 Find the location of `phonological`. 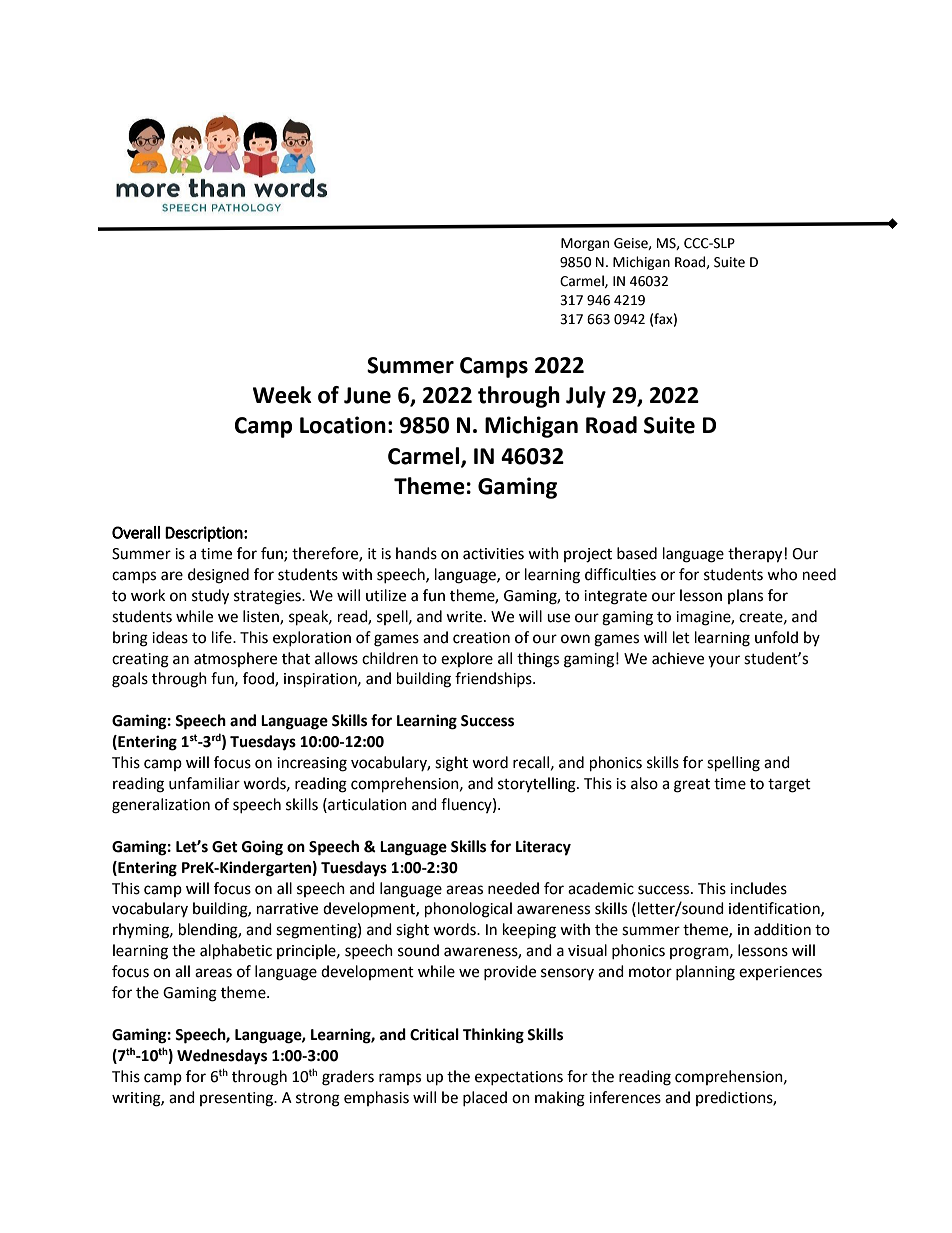

phonological is located at coordinates (468, 910).
